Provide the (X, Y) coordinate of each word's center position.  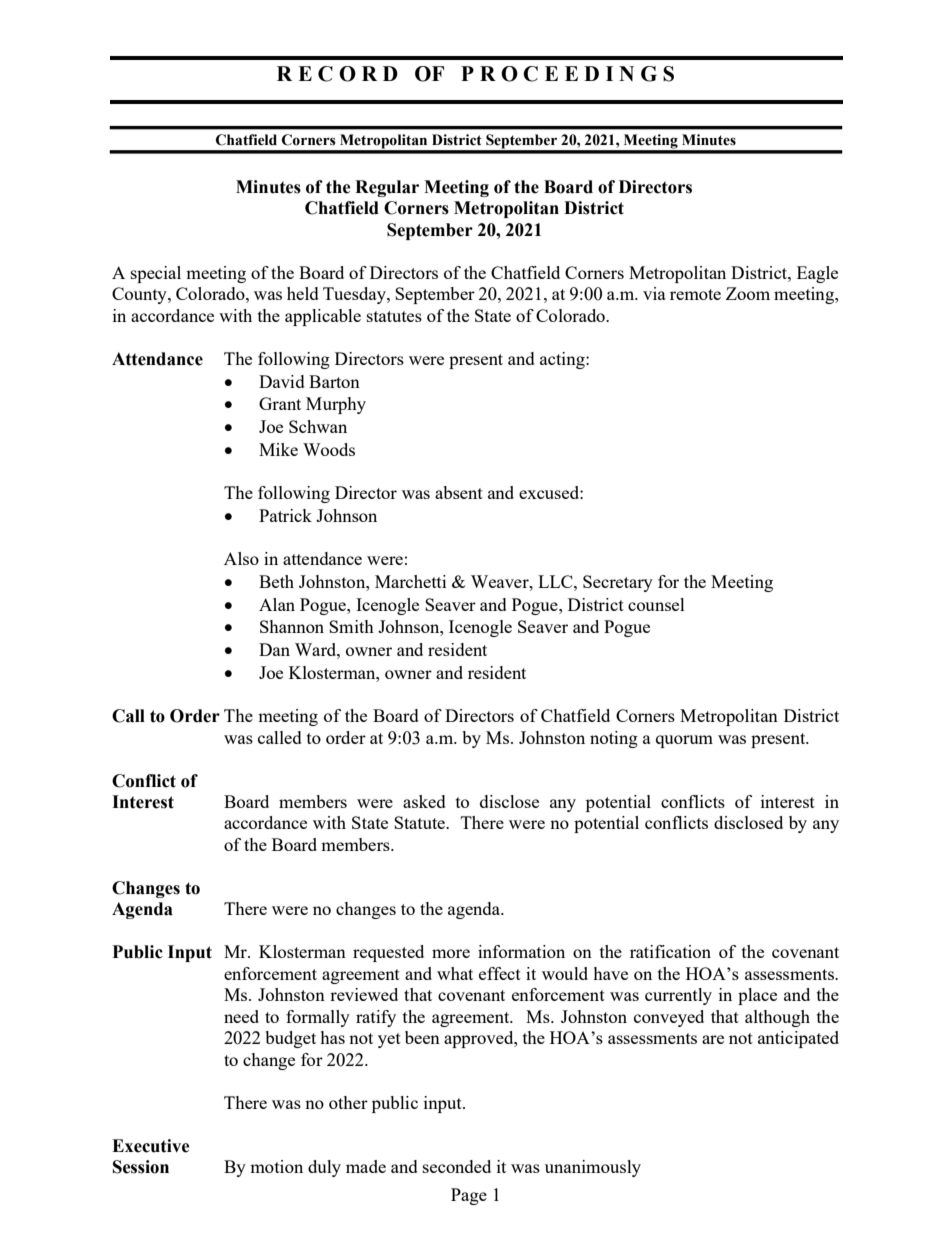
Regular (387, 188)
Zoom (748, 293)
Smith (351, 626)
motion (276, 1166)
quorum (684, 741)
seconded (457, 1166)
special (156, 274)
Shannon (292, 626)
